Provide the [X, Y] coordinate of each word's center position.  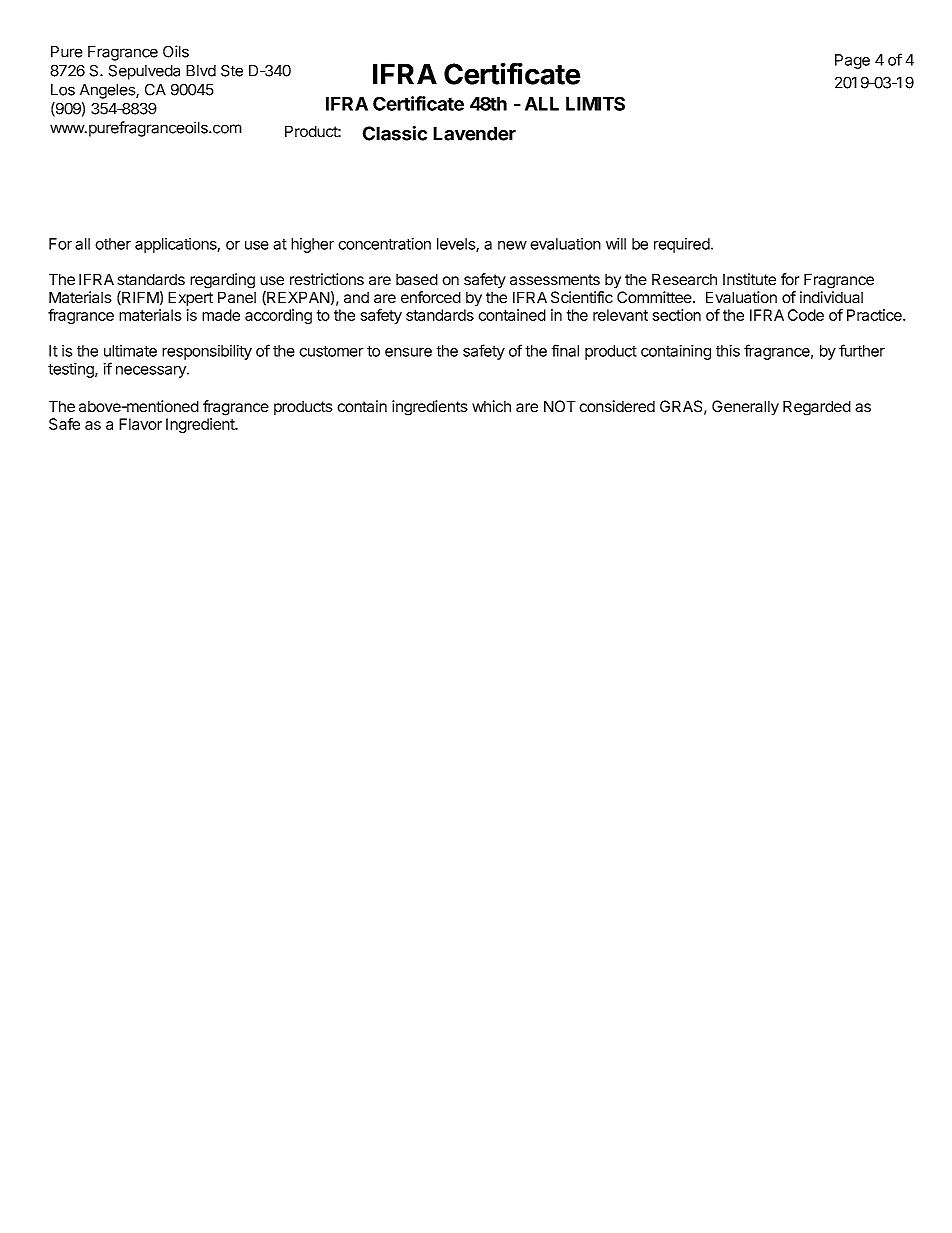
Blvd [201, 71]
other [113, 244]
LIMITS [595, 103]
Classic [394, 133]
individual [831, 297]
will [616, 244]
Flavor [140, 424]
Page [852, 61]
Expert [190, 299]
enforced [431, 297]
